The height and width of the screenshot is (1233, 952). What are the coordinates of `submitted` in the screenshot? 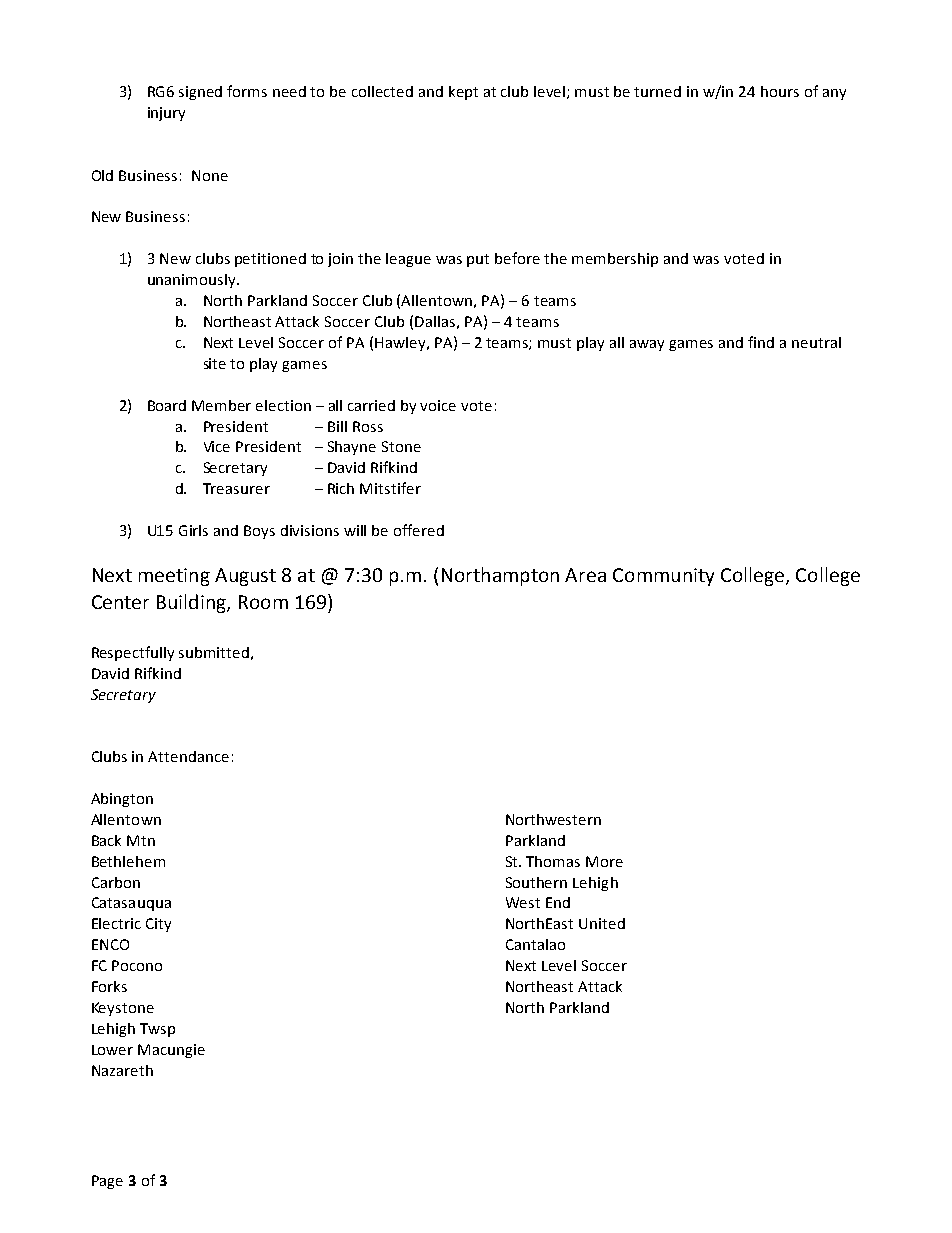 It's located at (214, 652).
